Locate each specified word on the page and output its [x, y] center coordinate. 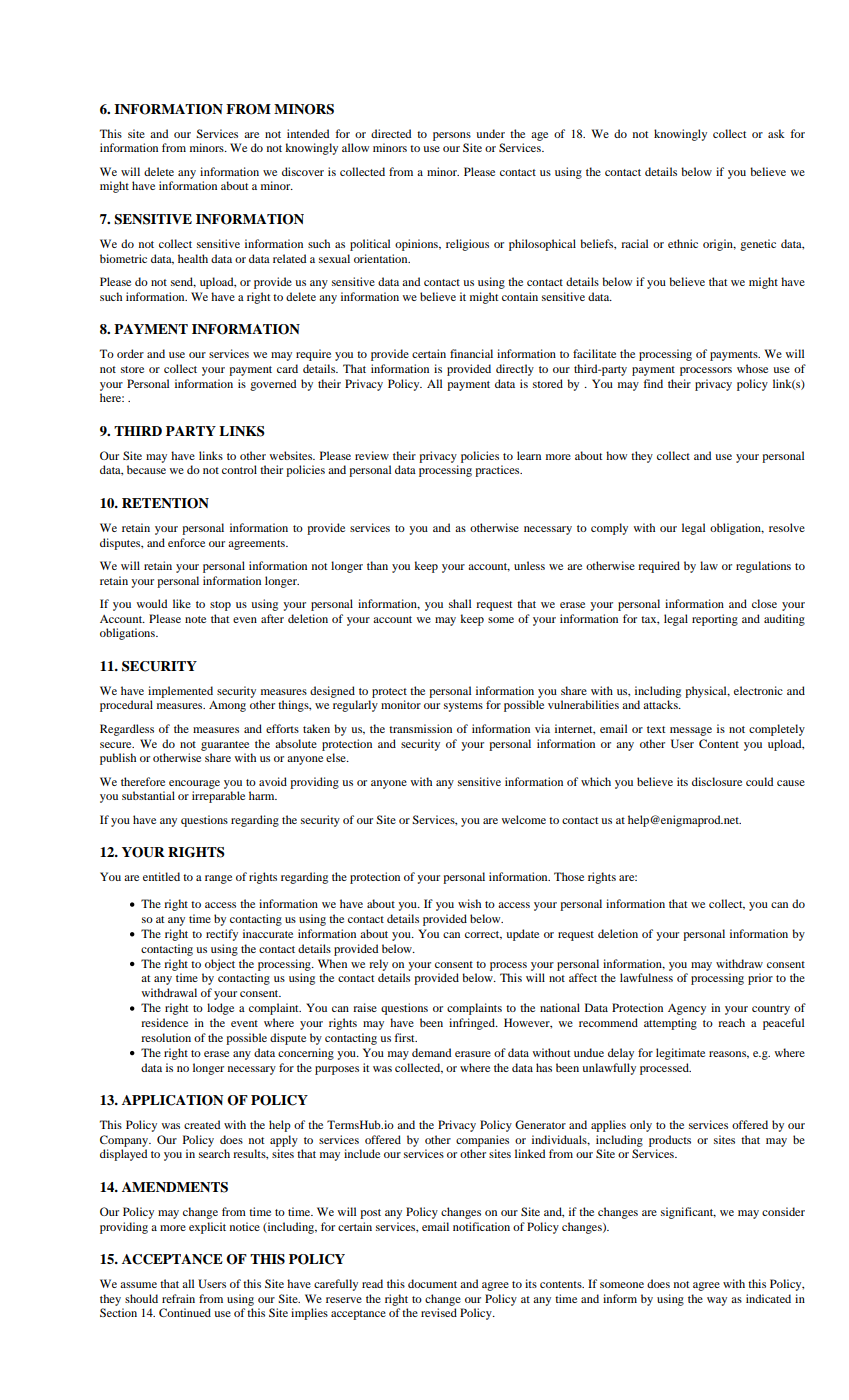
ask [776, 133]
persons [452, 136]
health [193, 258]
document [432, 1283]
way [717, 1301]
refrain [178, 1298]
